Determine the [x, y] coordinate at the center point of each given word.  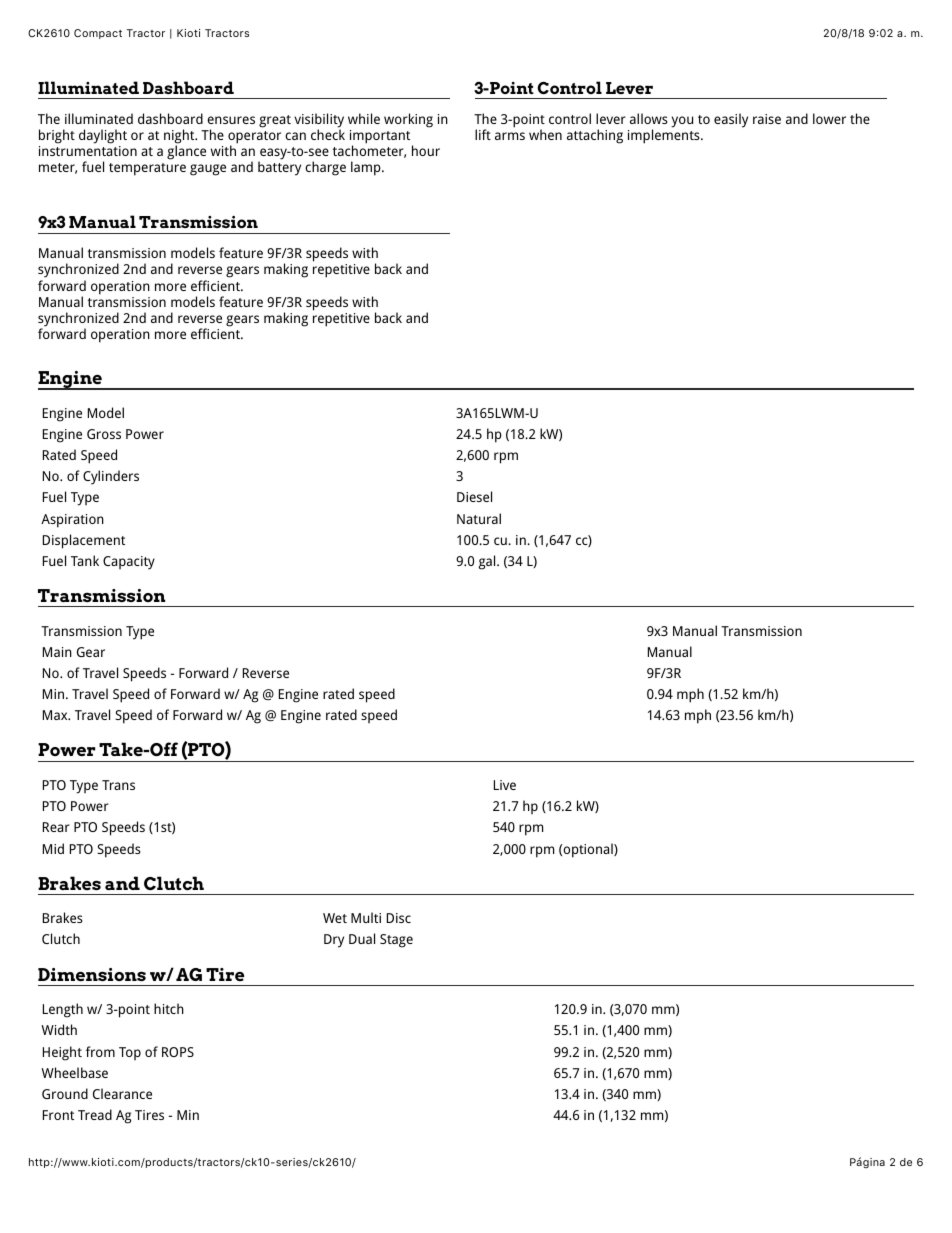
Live [505, 785]
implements [665, 136]
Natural [479, 518]
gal [488, 562]
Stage [396, 941]
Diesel [474, 496]
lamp [367, 168]
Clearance [122, 1093]
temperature [147, 169]
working [408, 120]
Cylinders [111, 477]
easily [731, 120]
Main [57, 652]
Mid [53, 848]
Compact [98, 34]
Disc [399, 918]
